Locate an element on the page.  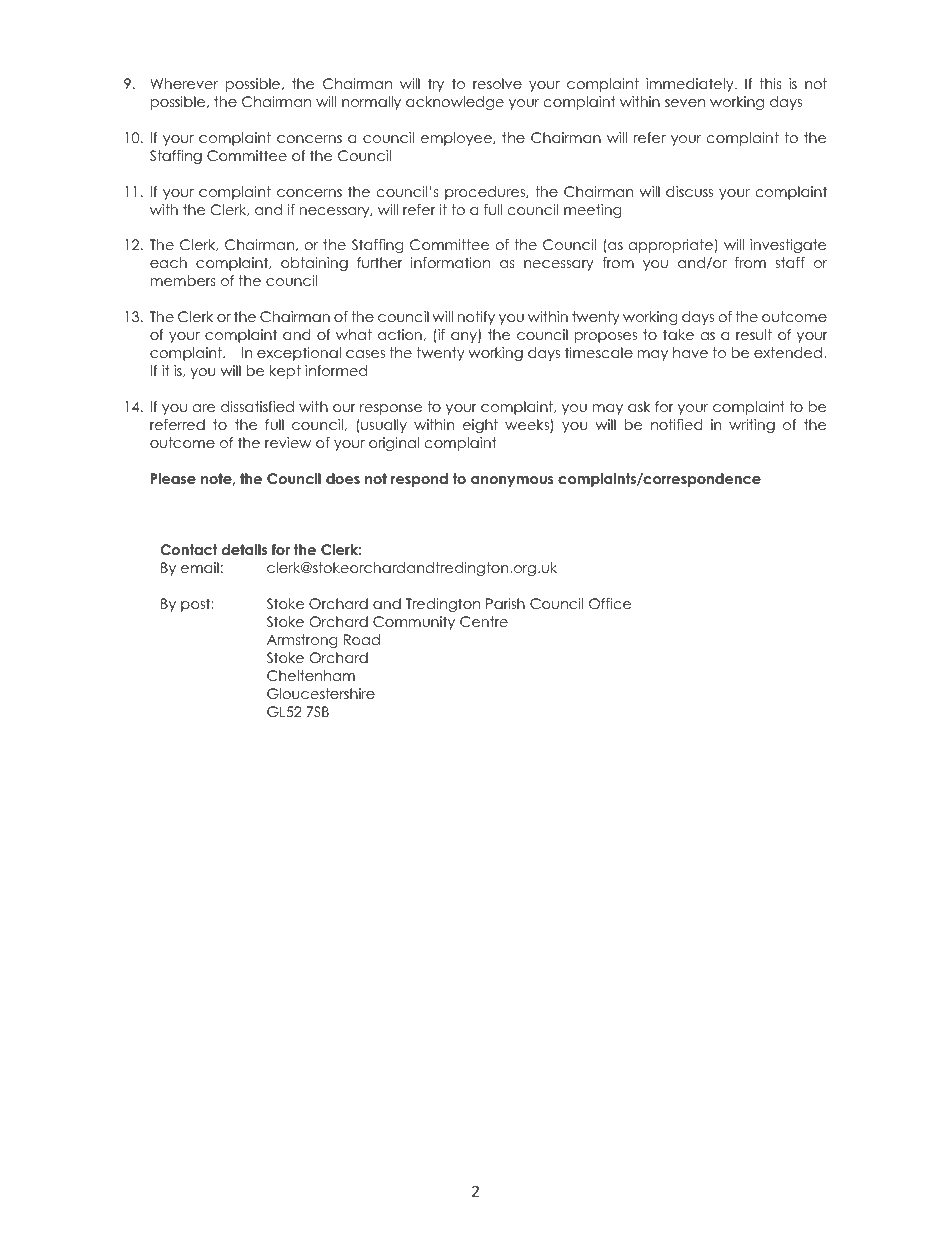
anonymous is located at coordinates (512, 481).
